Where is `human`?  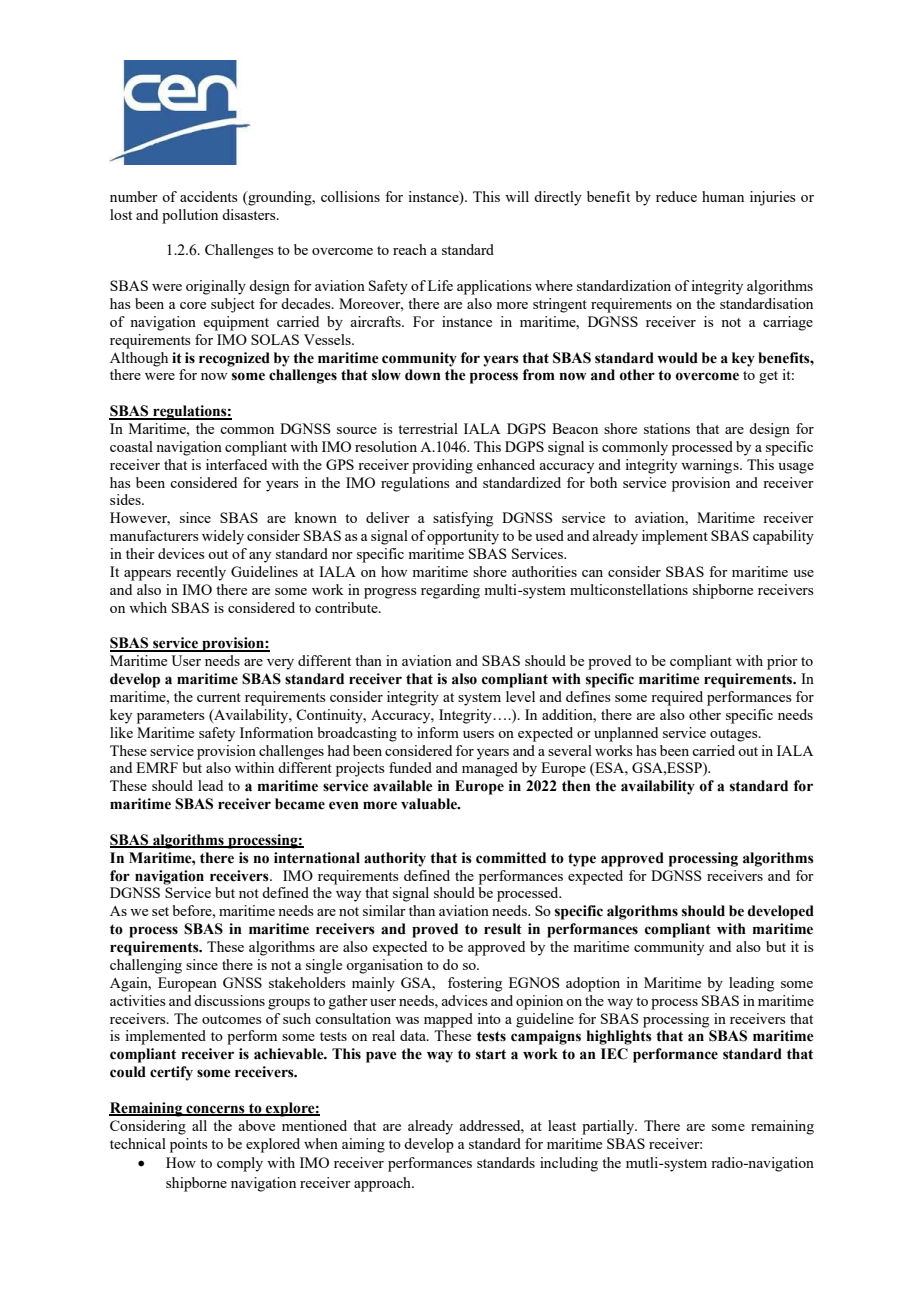 human is located at coordinates (723, 196).
